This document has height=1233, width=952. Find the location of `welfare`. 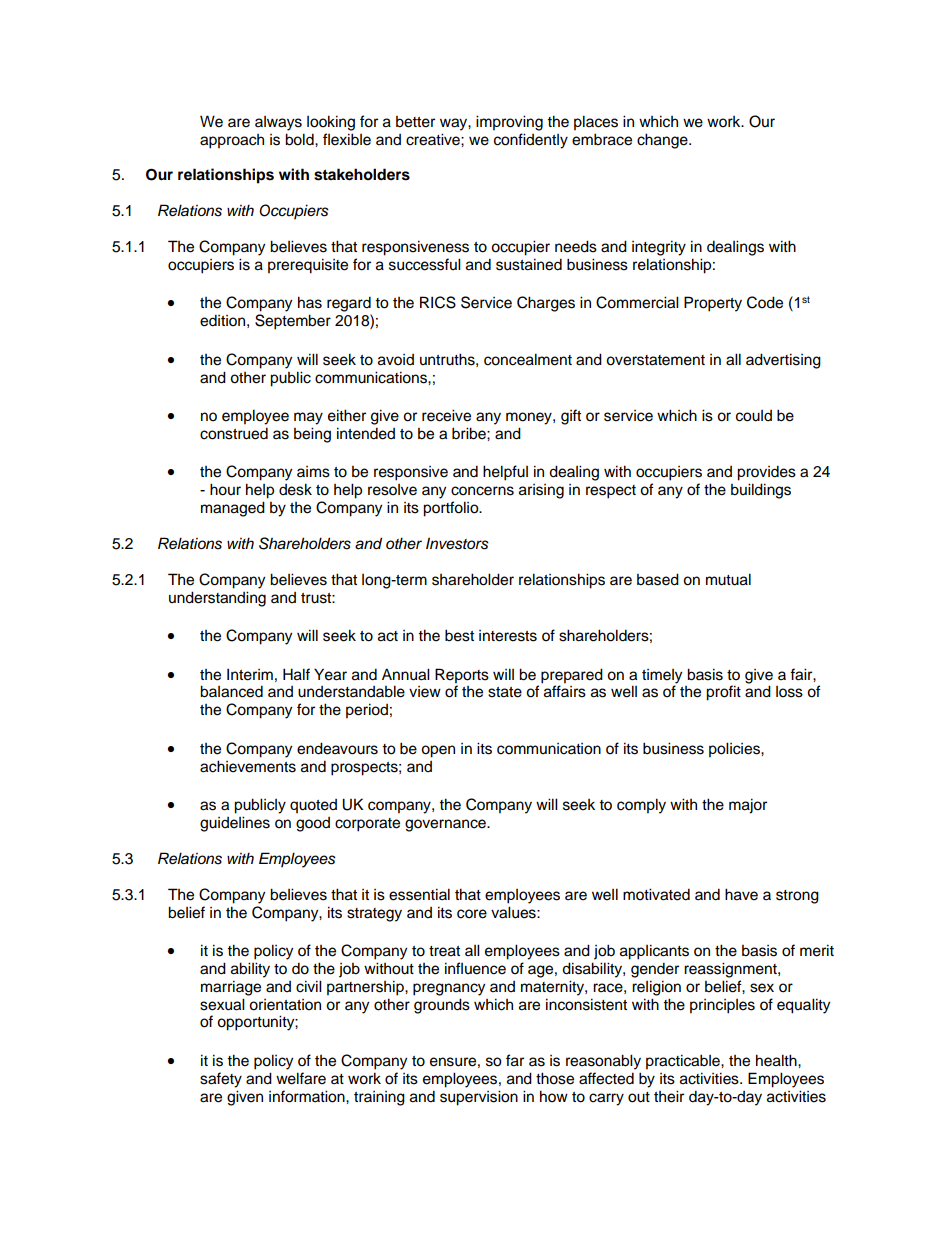

welfare is located at coordinates (301, 1078).
